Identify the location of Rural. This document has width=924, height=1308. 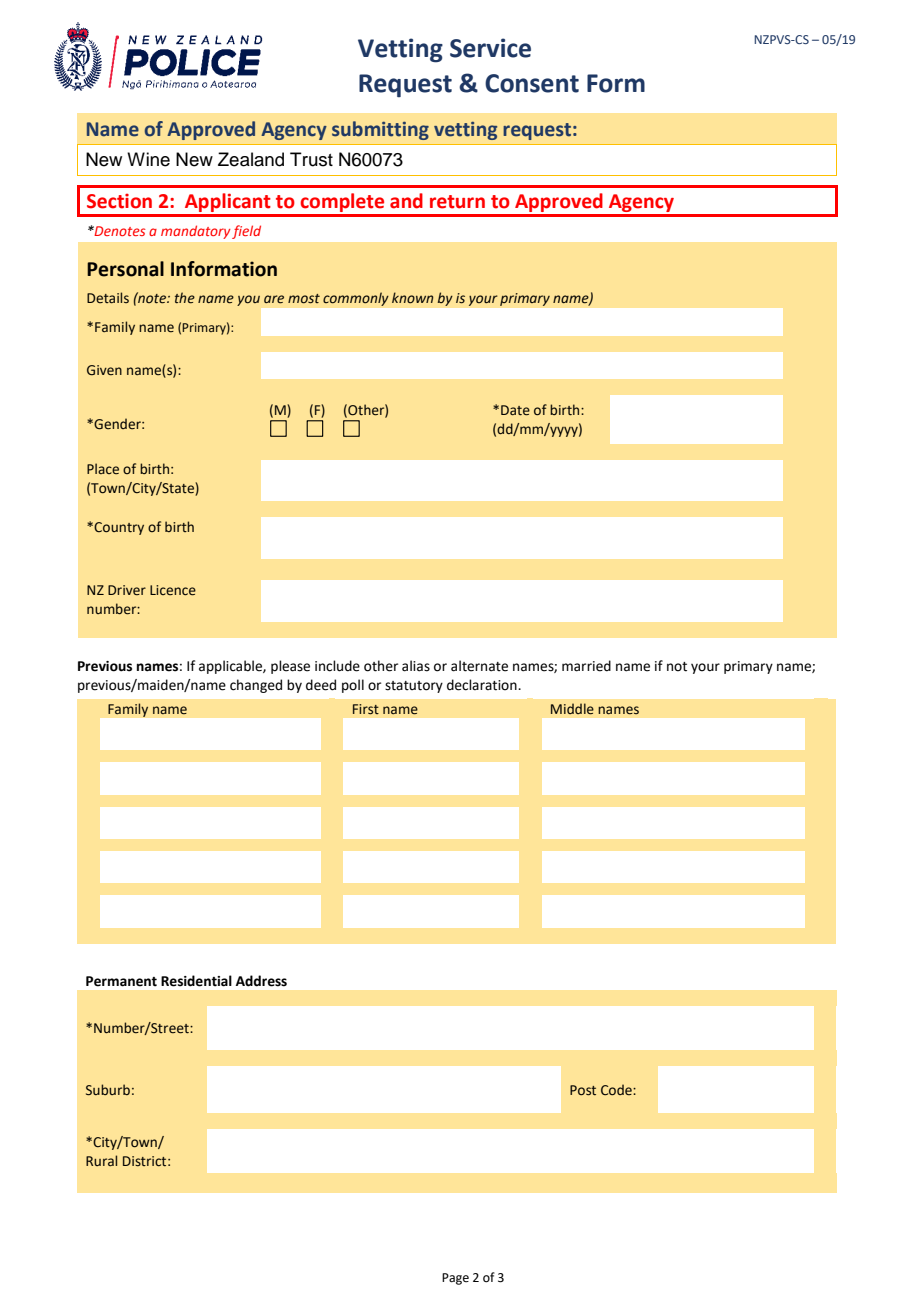
(101, 1160).
